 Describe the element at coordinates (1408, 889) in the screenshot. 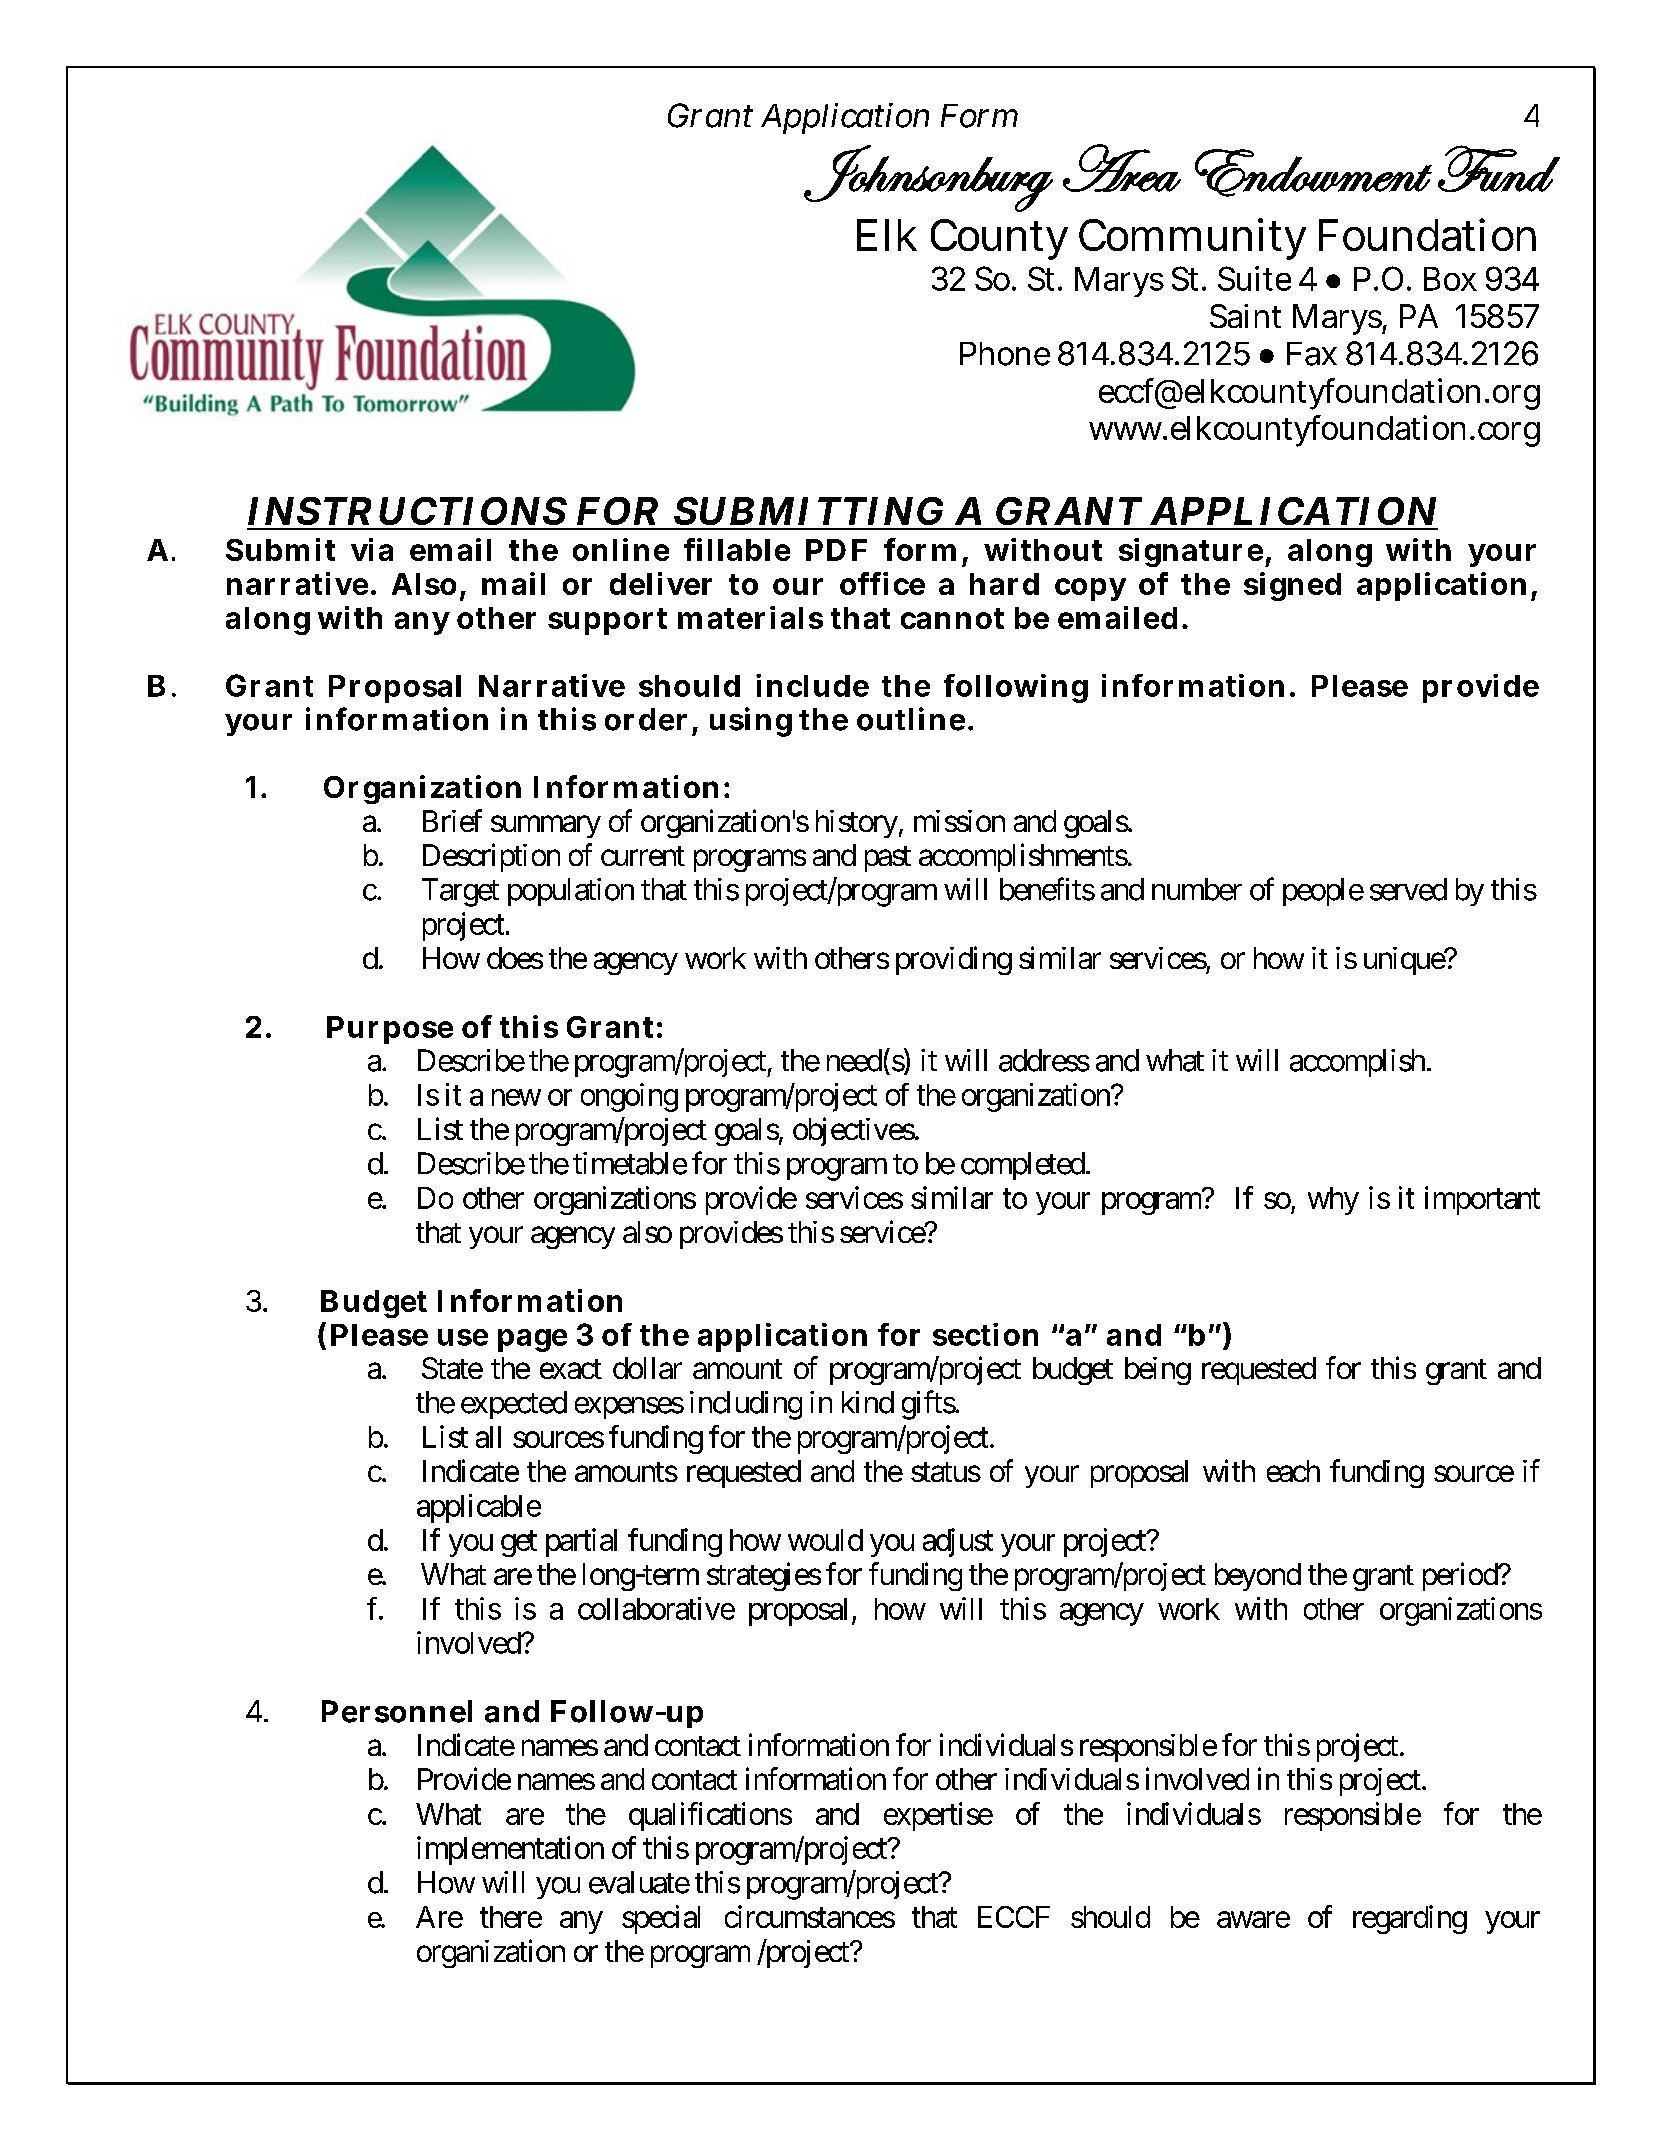

I see `served` at that location.
